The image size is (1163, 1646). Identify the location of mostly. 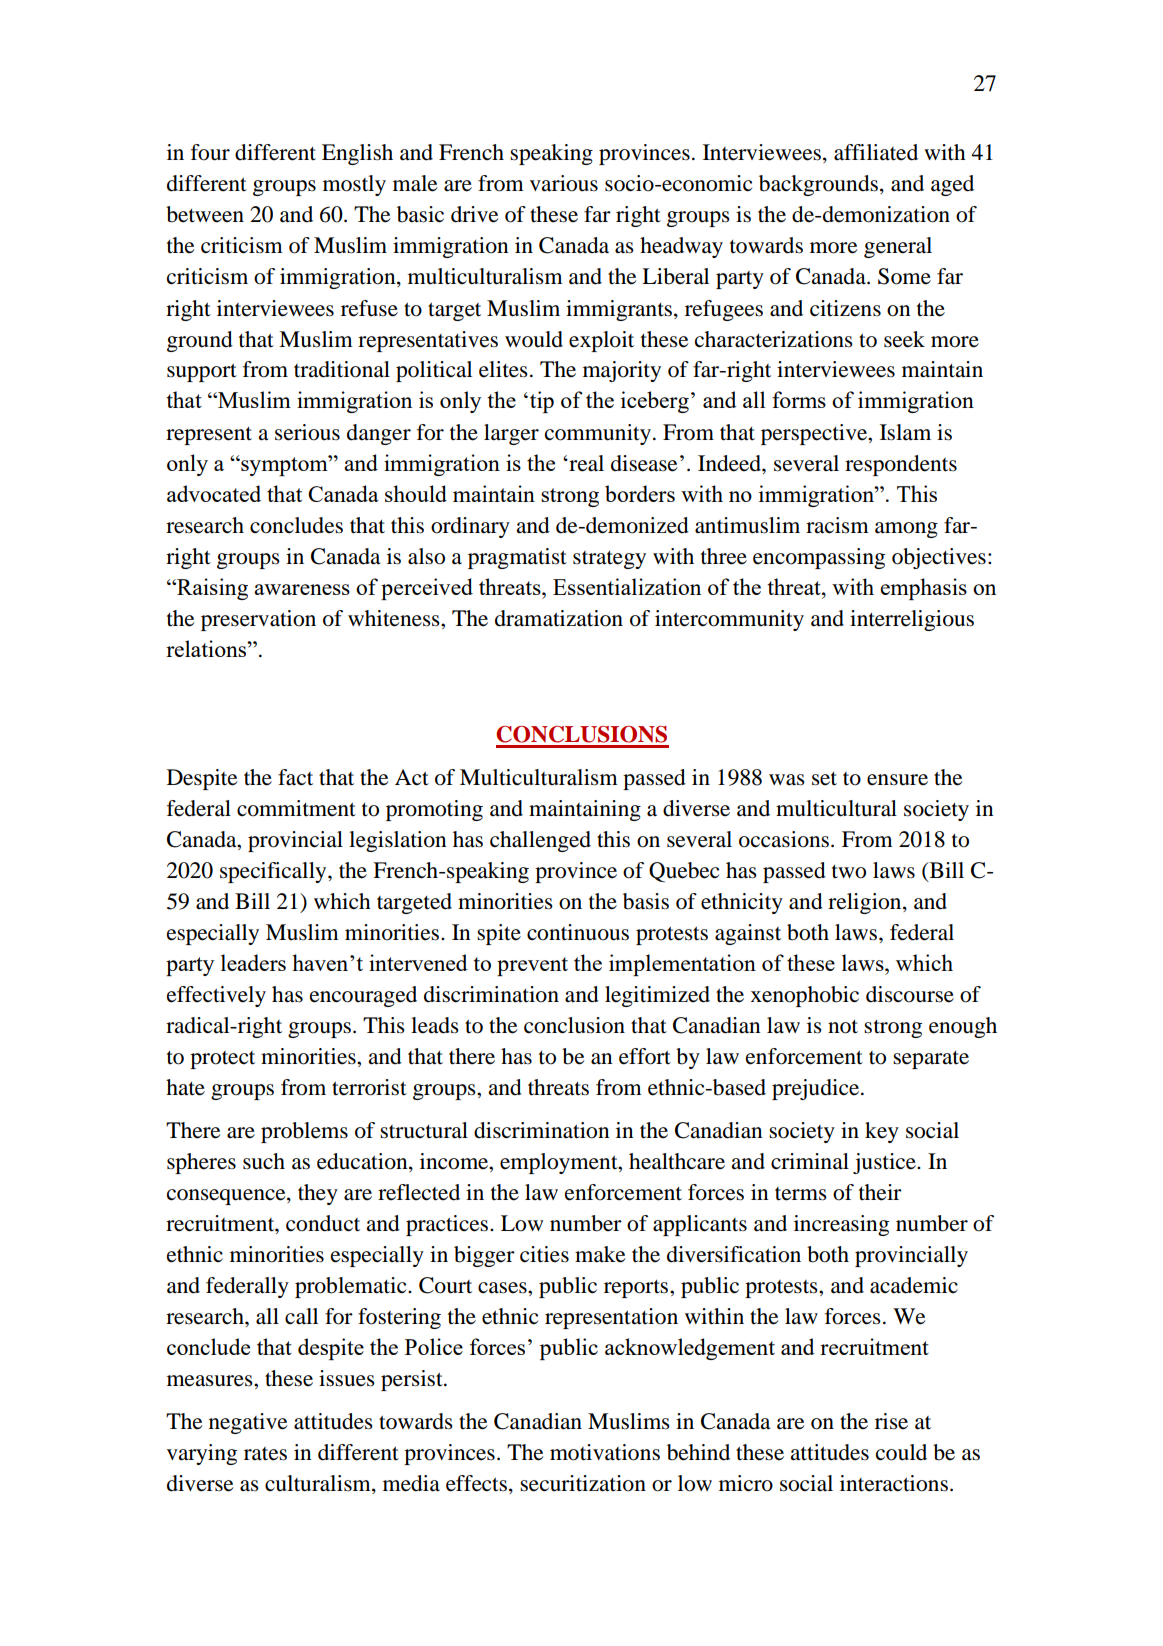
(354, 185).
